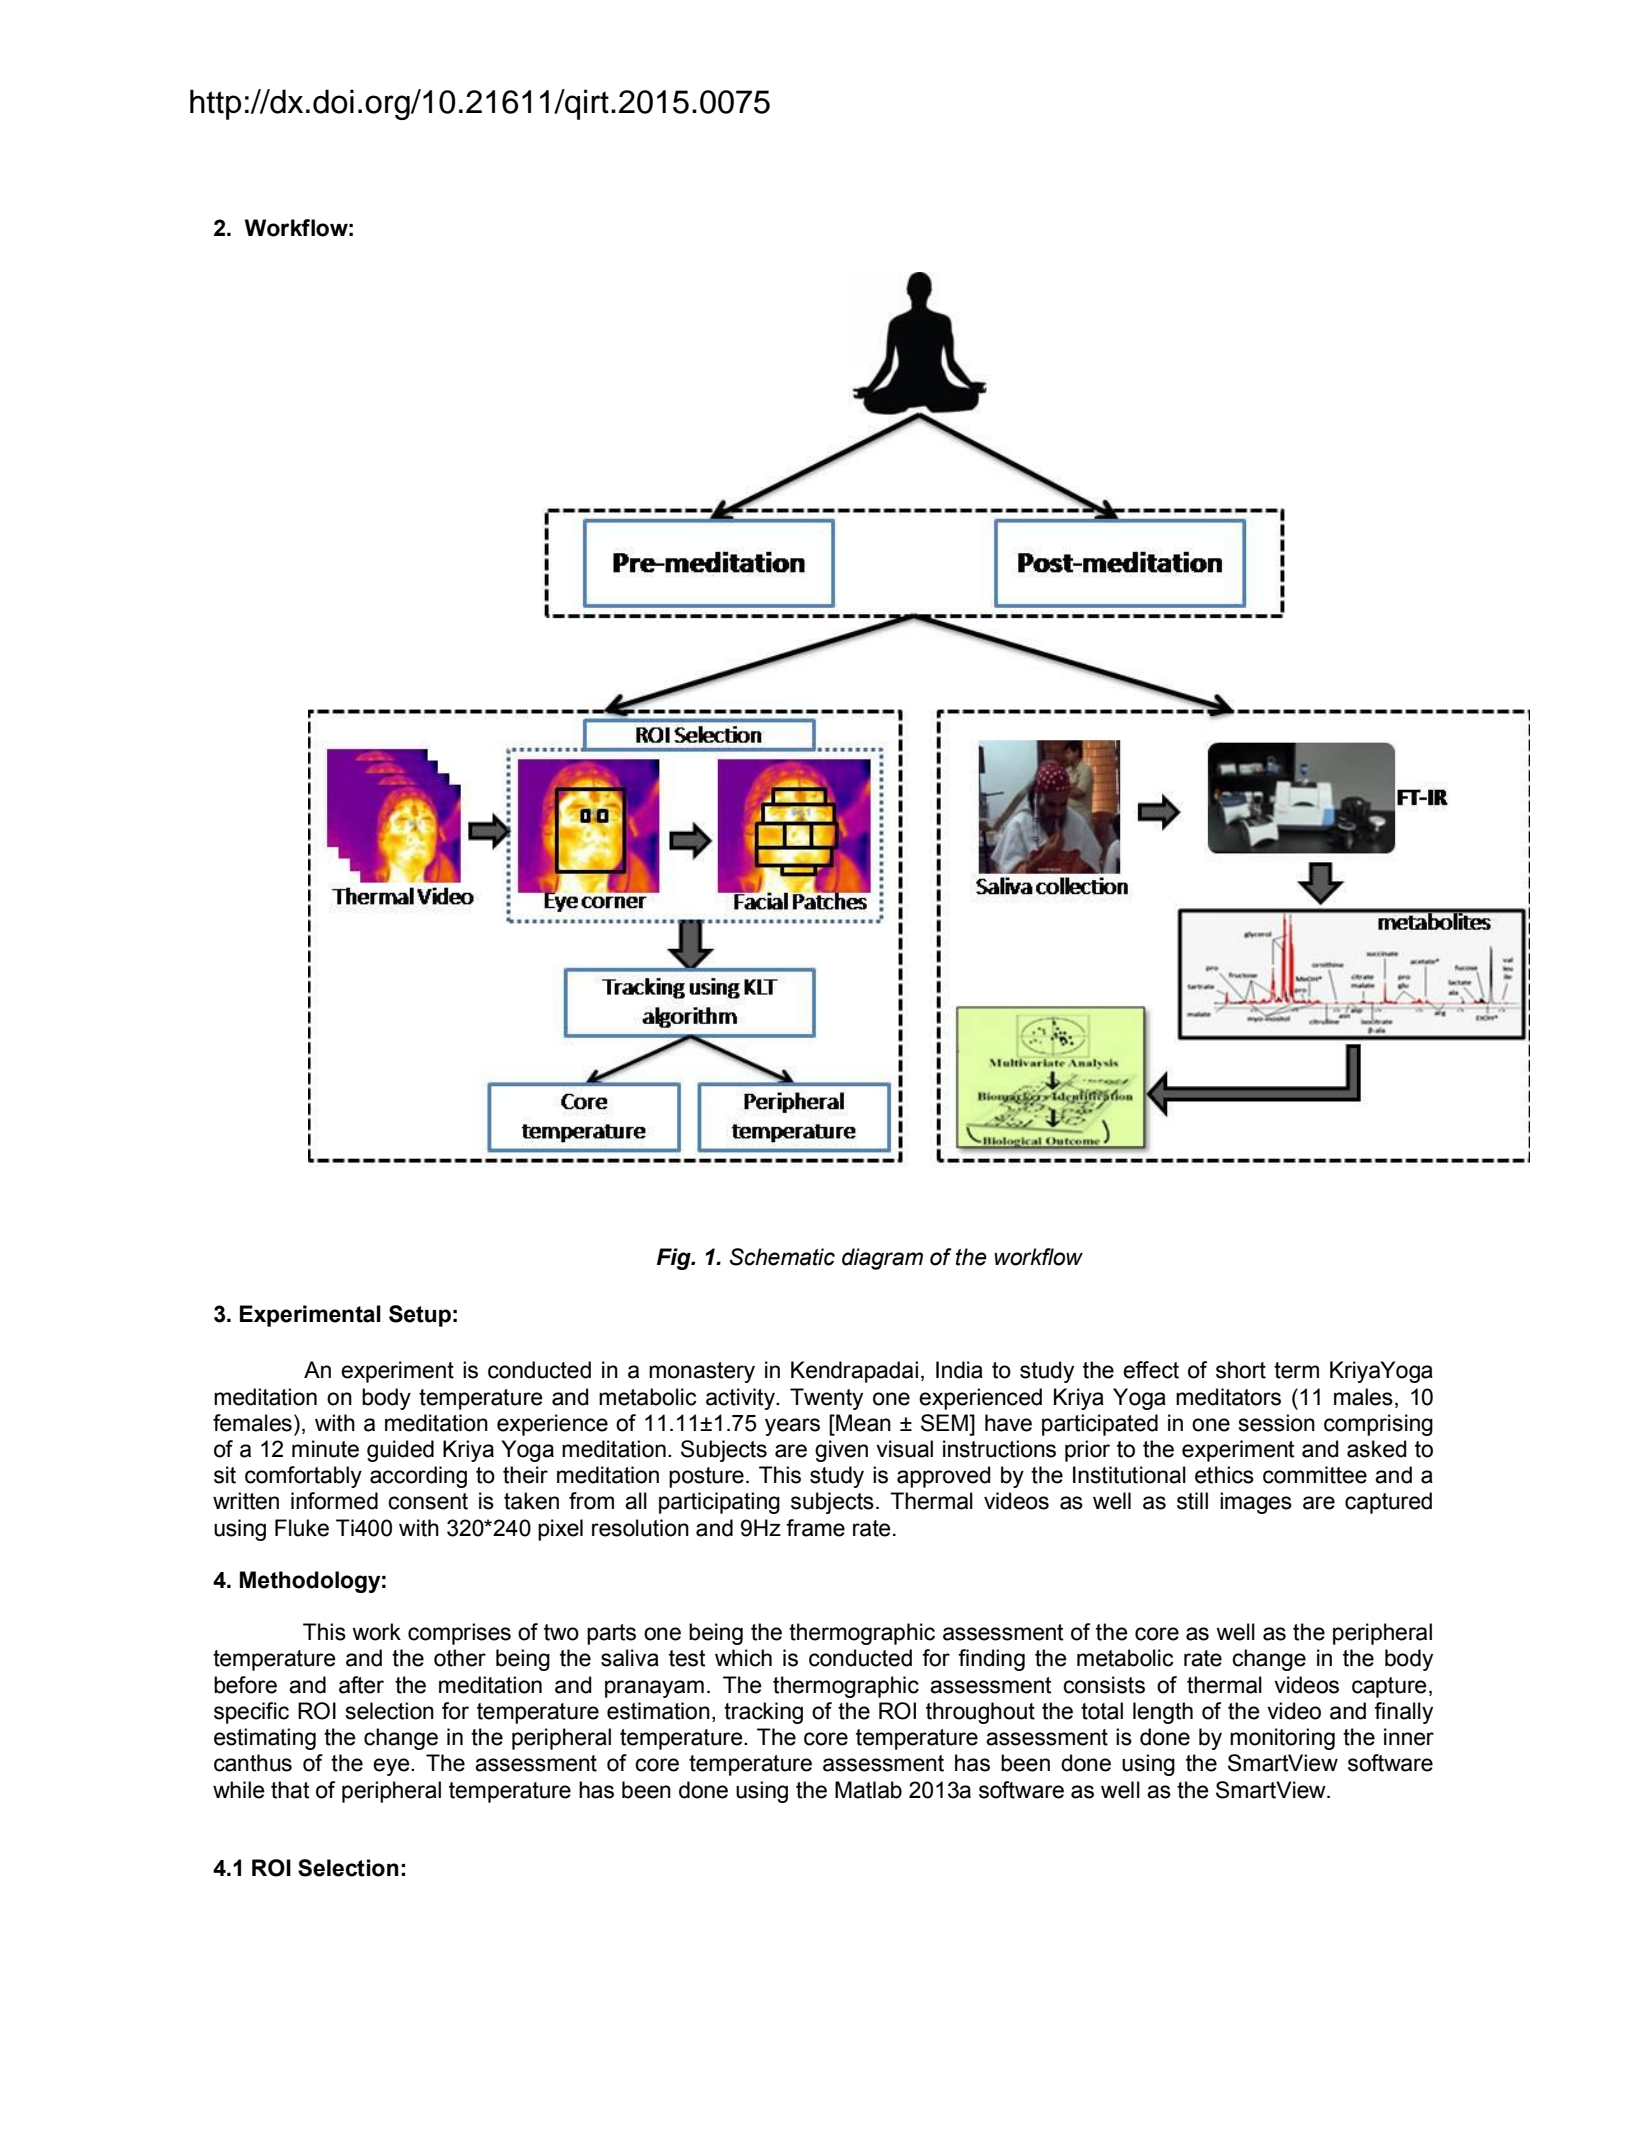 The height and width of the page is (2134, 1649). I want to click on minute, so click(325, 1449).
